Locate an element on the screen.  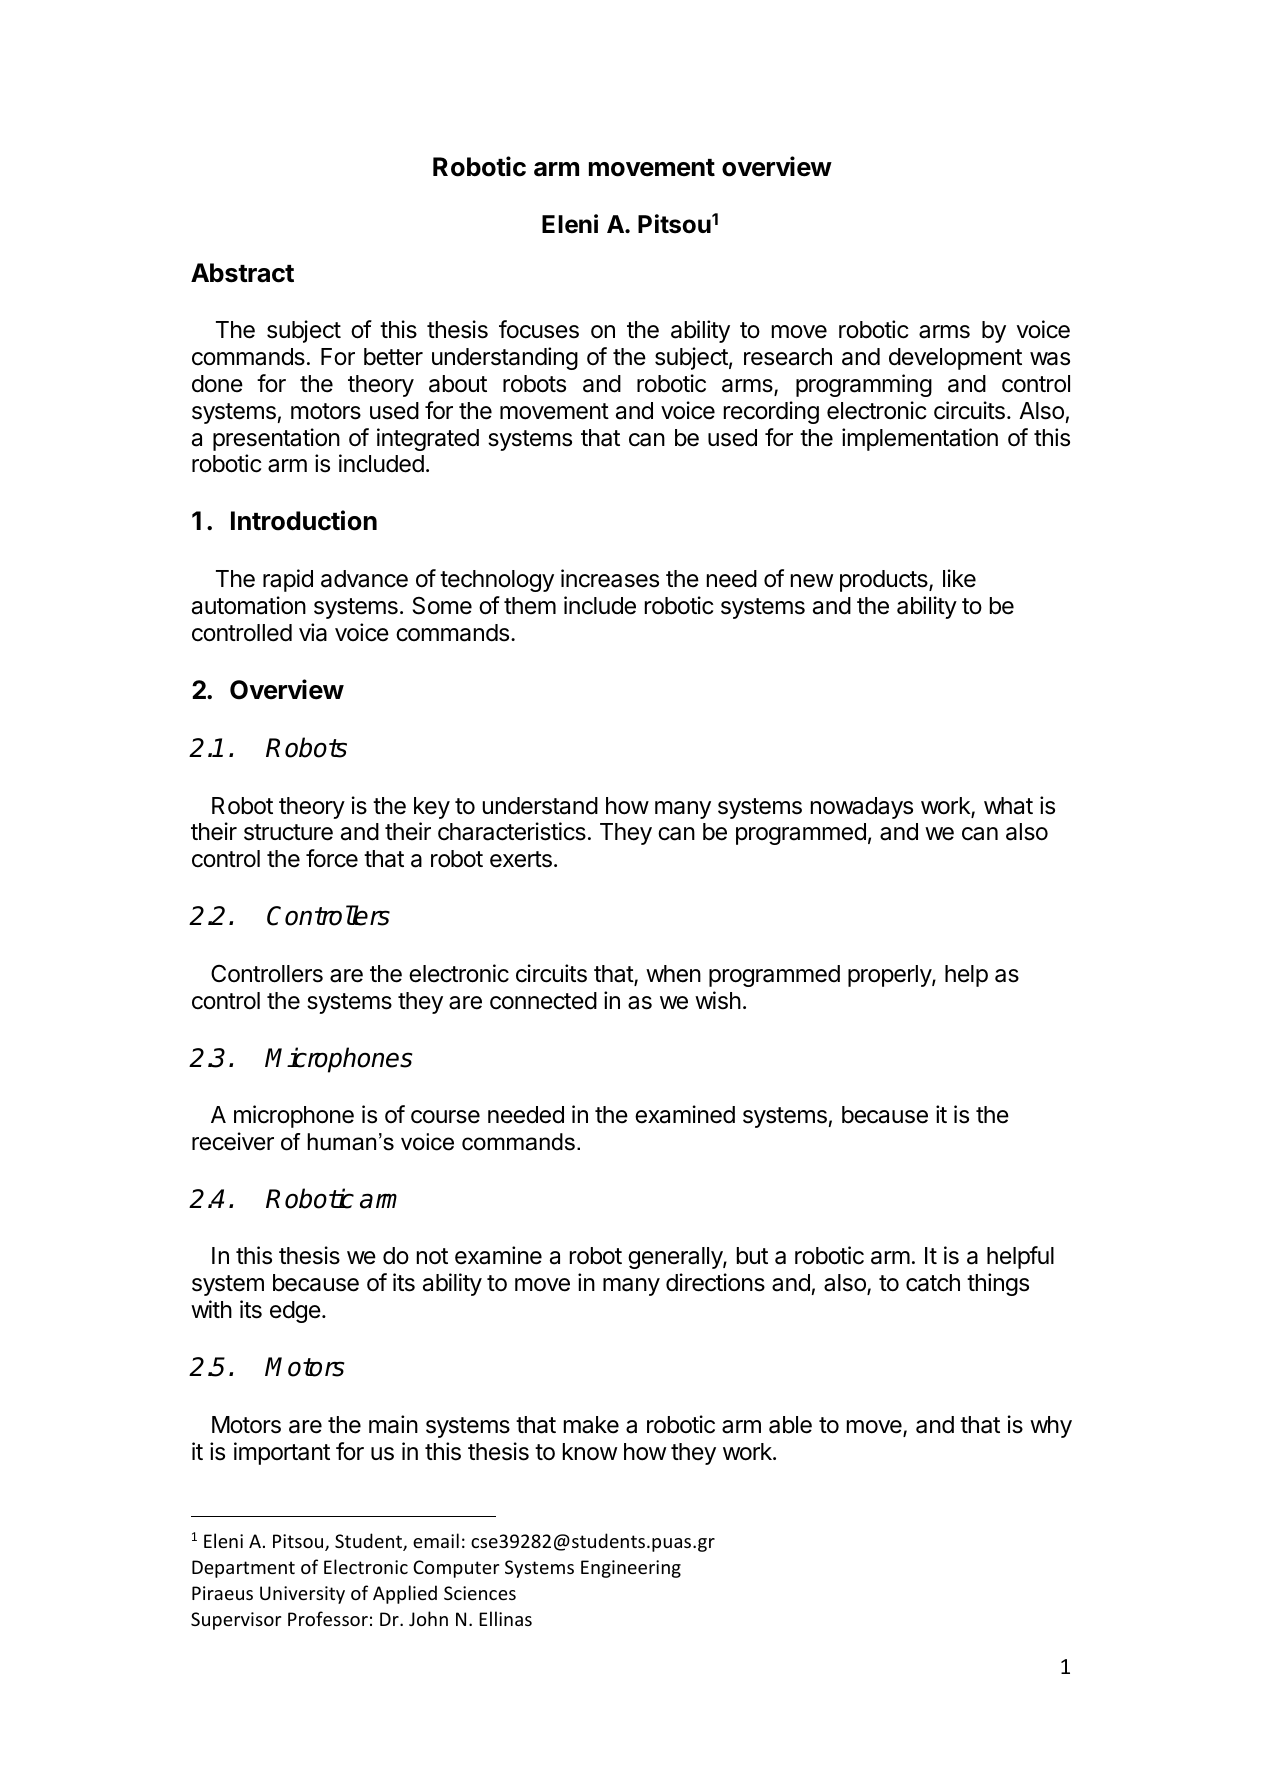
University is located at coordinates (302, 1595).
